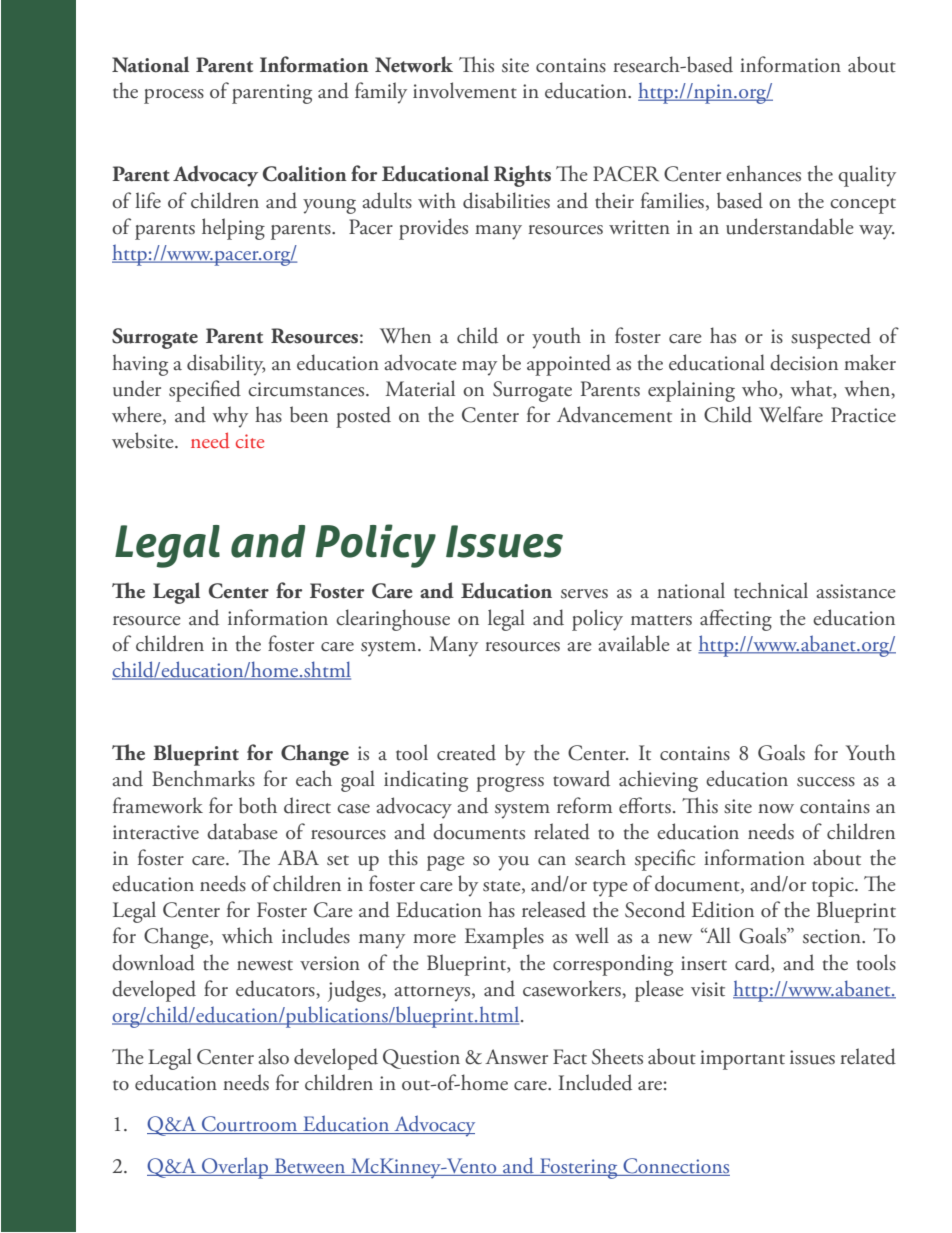 This page has width=952, height=1233. What do you see at coordinates (763, 173) in the page?
I see `enhances` at bounding box center [763, 173].
